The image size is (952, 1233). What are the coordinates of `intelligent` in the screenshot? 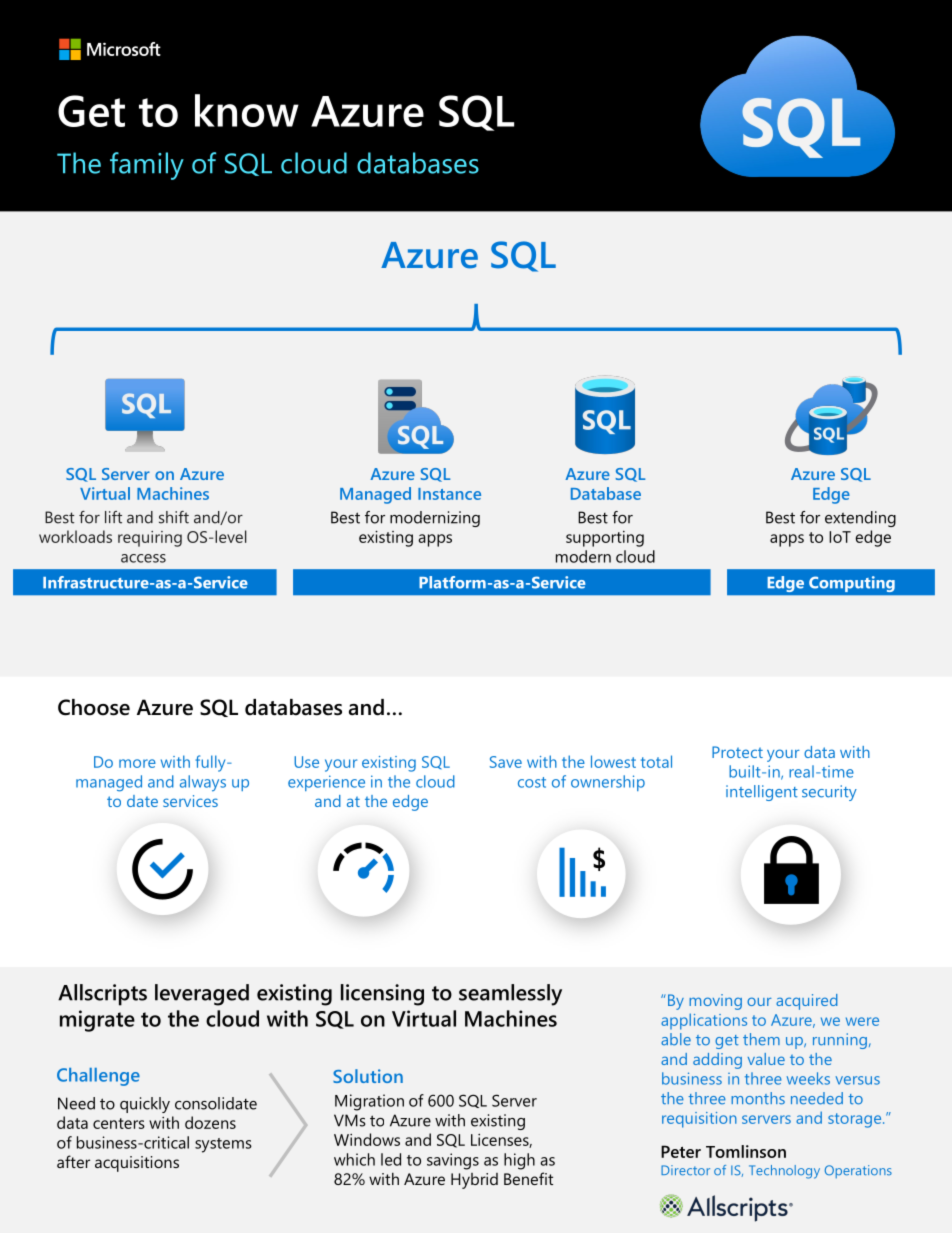 It's located at (762, 793).
